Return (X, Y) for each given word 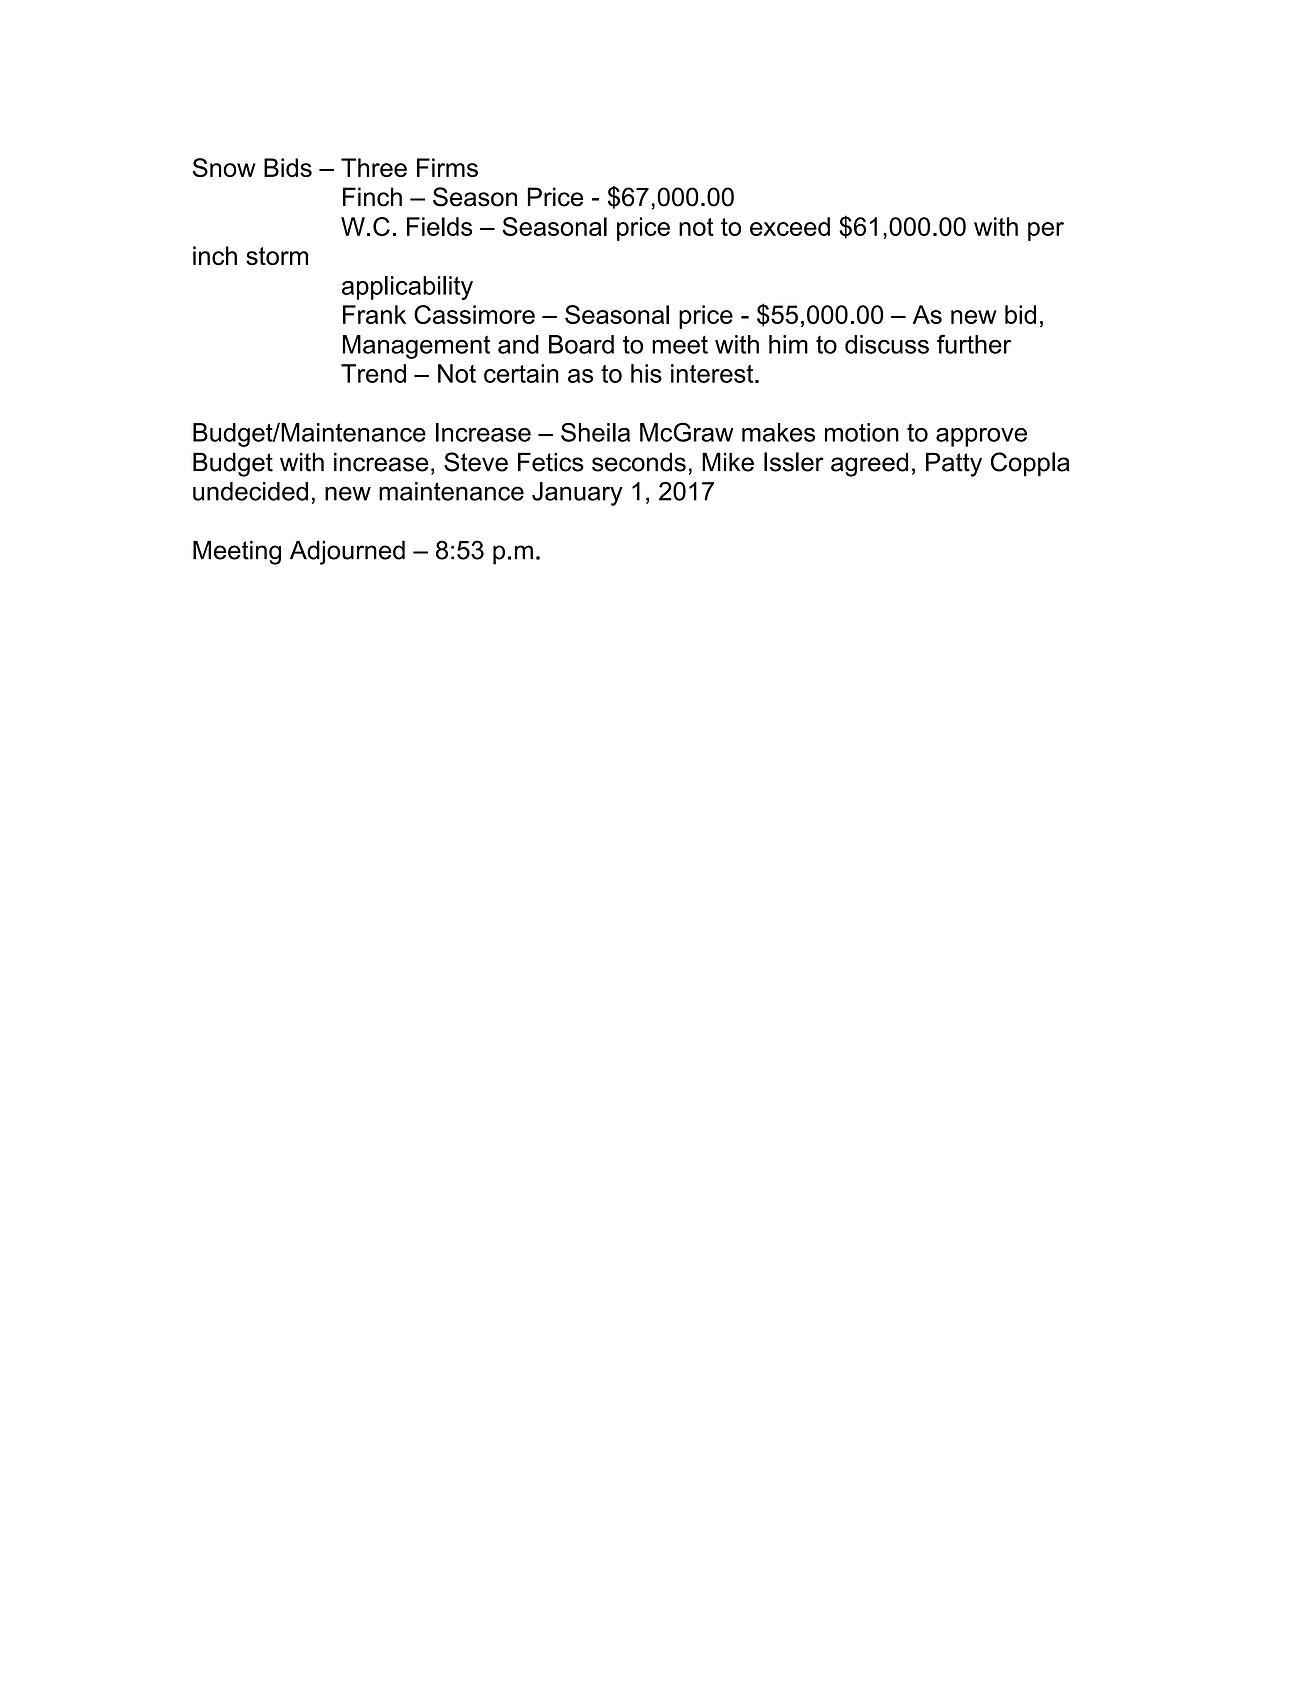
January (577, 494)
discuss (887, 344)
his (646, 373)
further (974, 344)
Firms (447, 167)
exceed (790, 226)
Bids (288, 167)
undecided (250, 491)
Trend (373, 373)
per (1046, 231)
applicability (407, 288)
